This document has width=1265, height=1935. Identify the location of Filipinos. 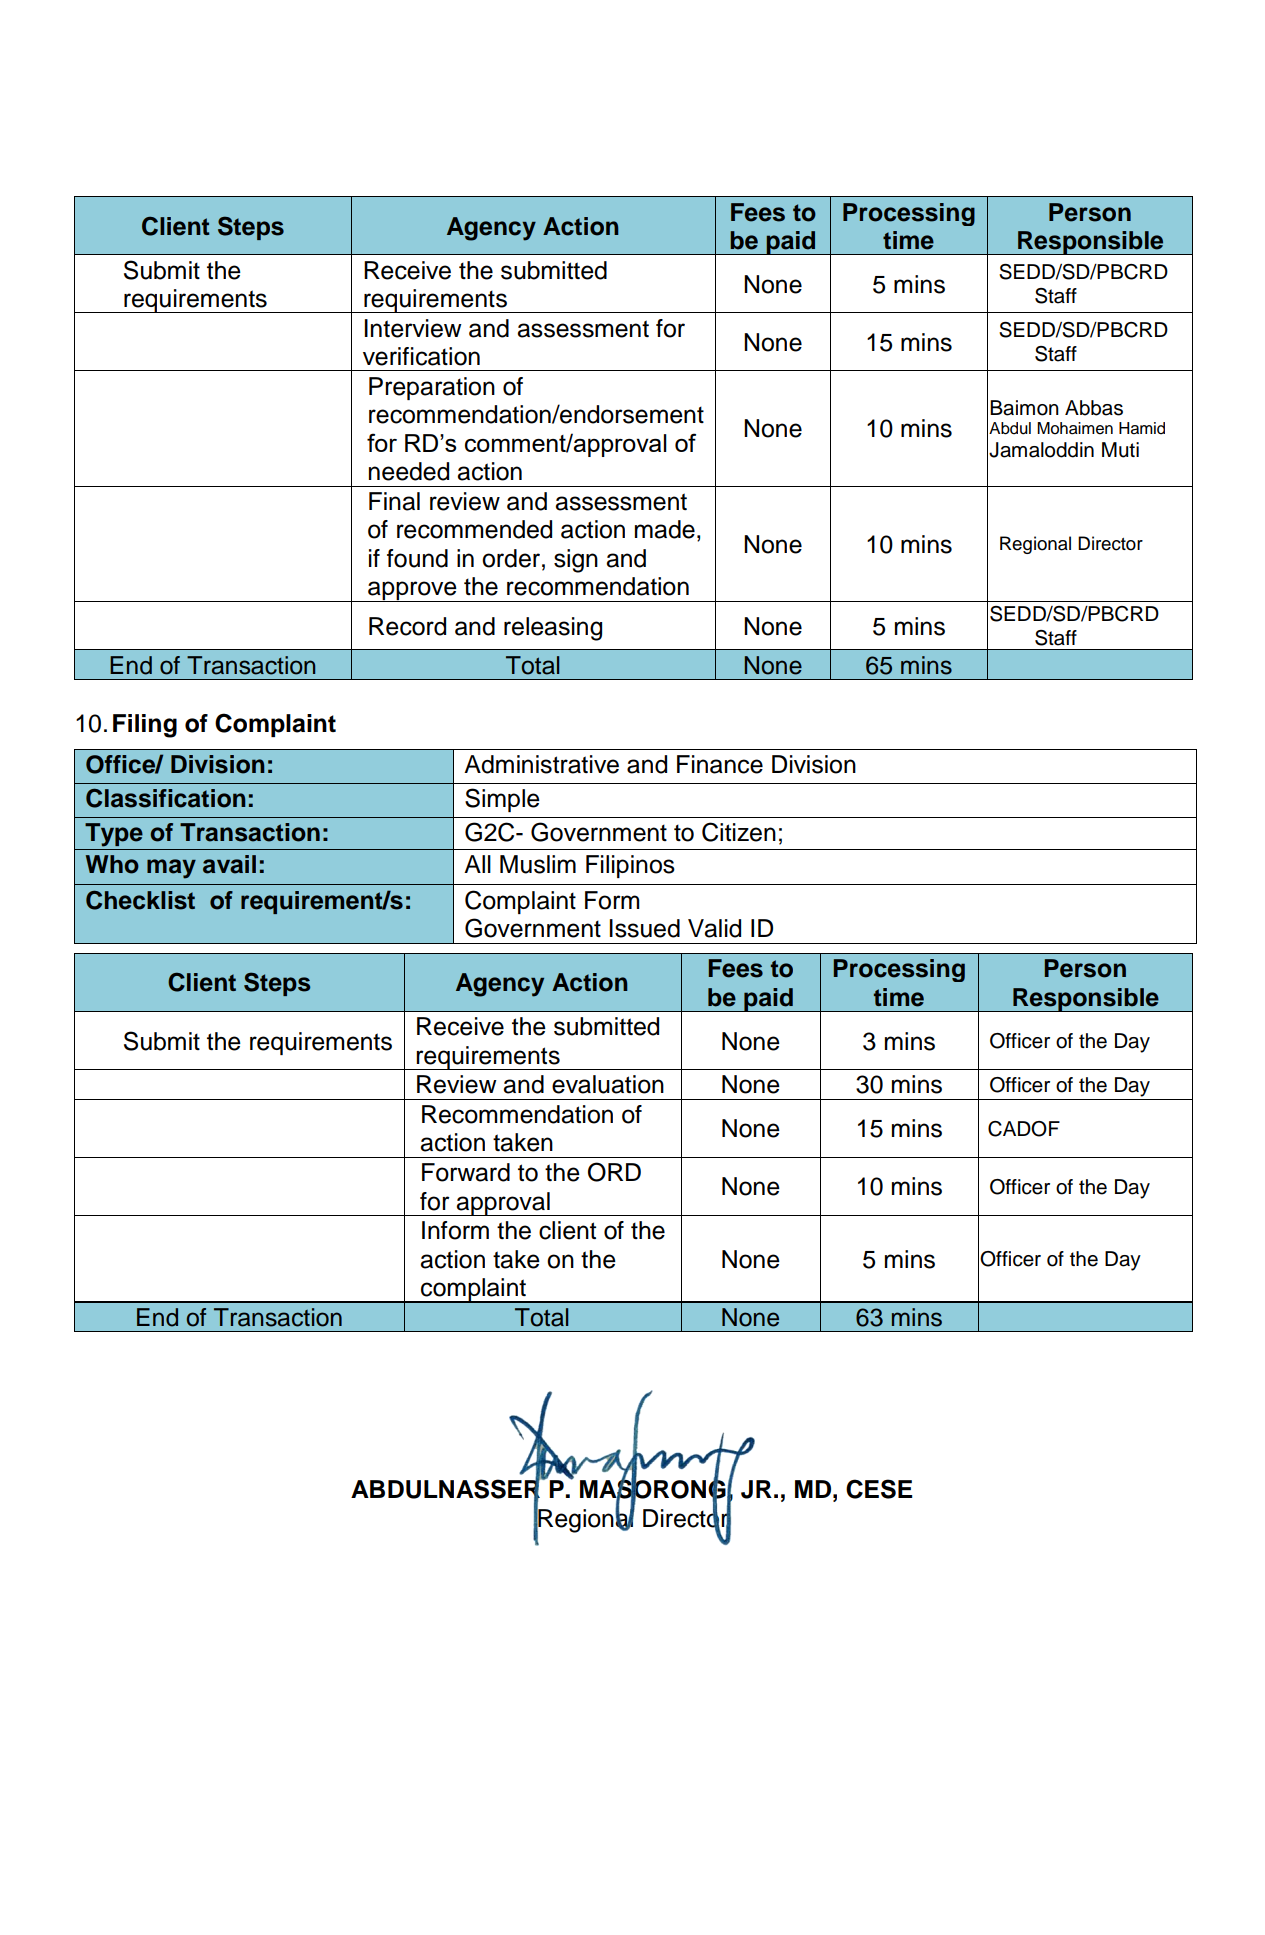
(630, 866).
